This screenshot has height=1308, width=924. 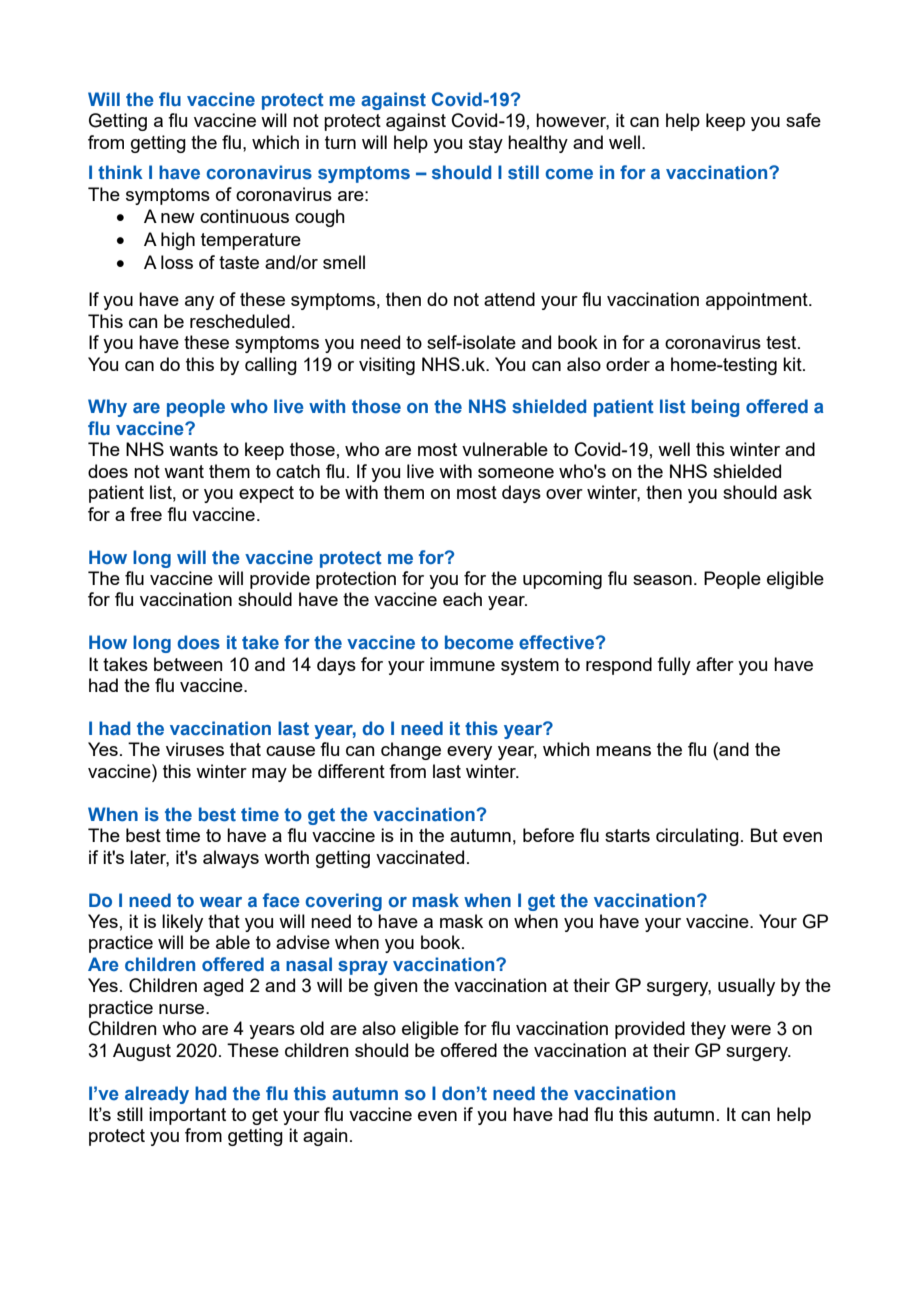 I want to click on between, so click(x=188, y=664).
